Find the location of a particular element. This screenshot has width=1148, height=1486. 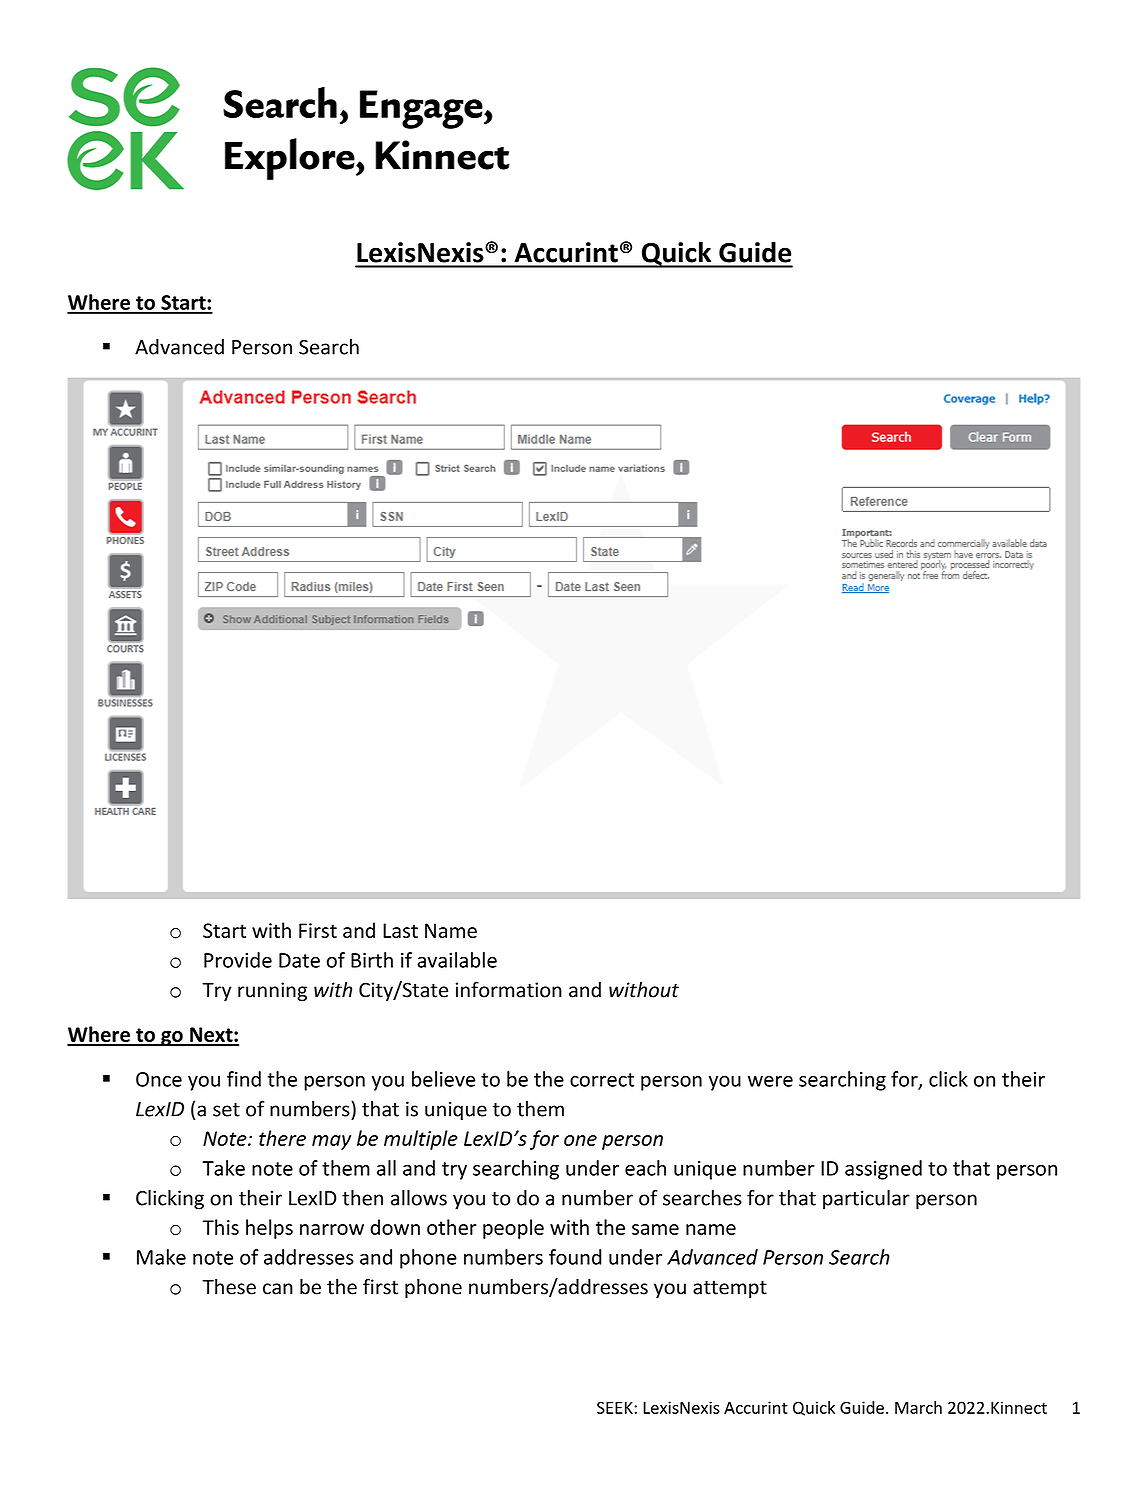

assigned is located at coordinates (883, 1170).
